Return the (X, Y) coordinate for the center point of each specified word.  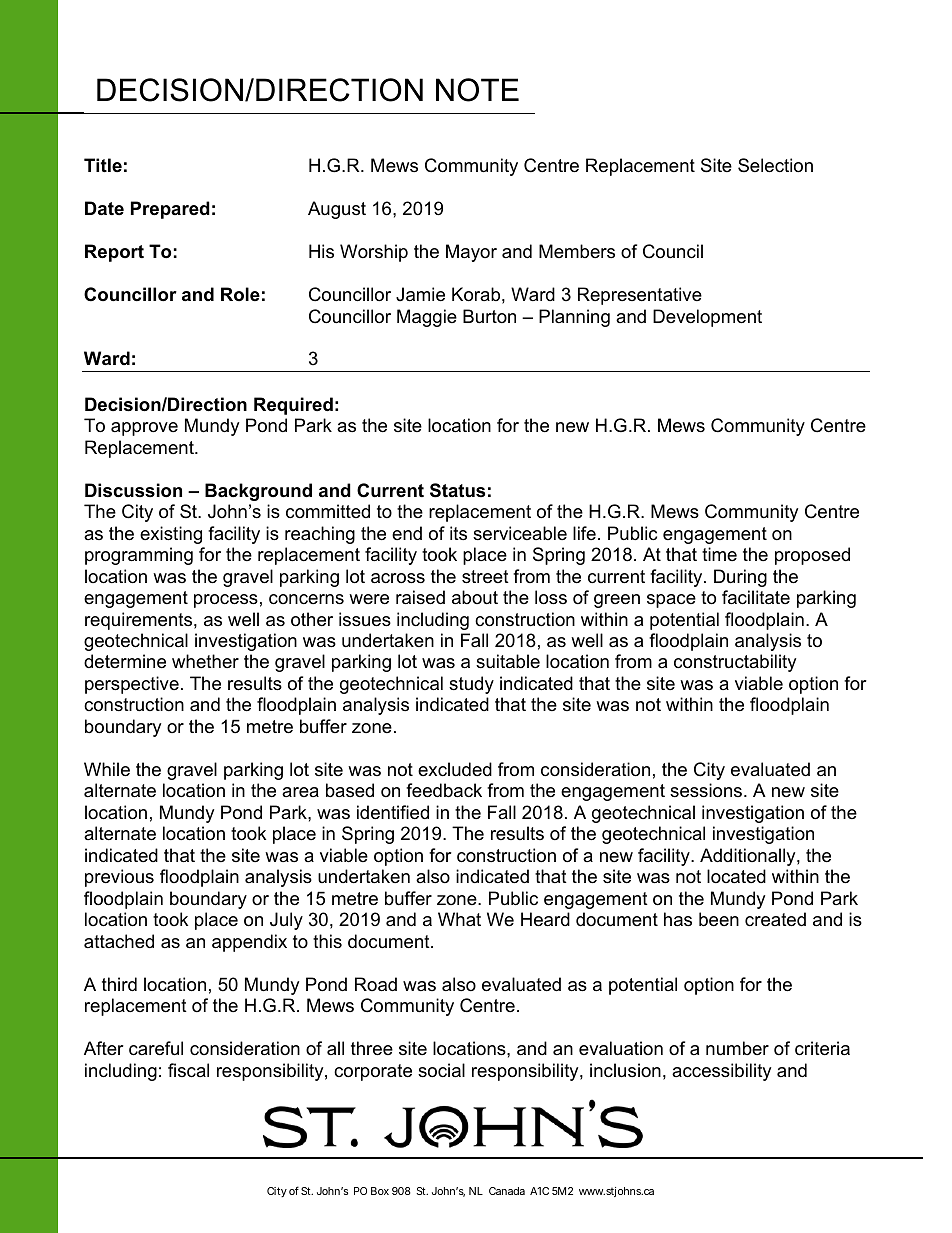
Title (103, 165)
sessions (707, 790)
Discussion (133, 490)
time (719, 554)
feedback (444, 790)
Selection (775, 165)
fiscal (188, 1070)
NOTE (477, 90)
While (107, 769)
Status (457, 490)
